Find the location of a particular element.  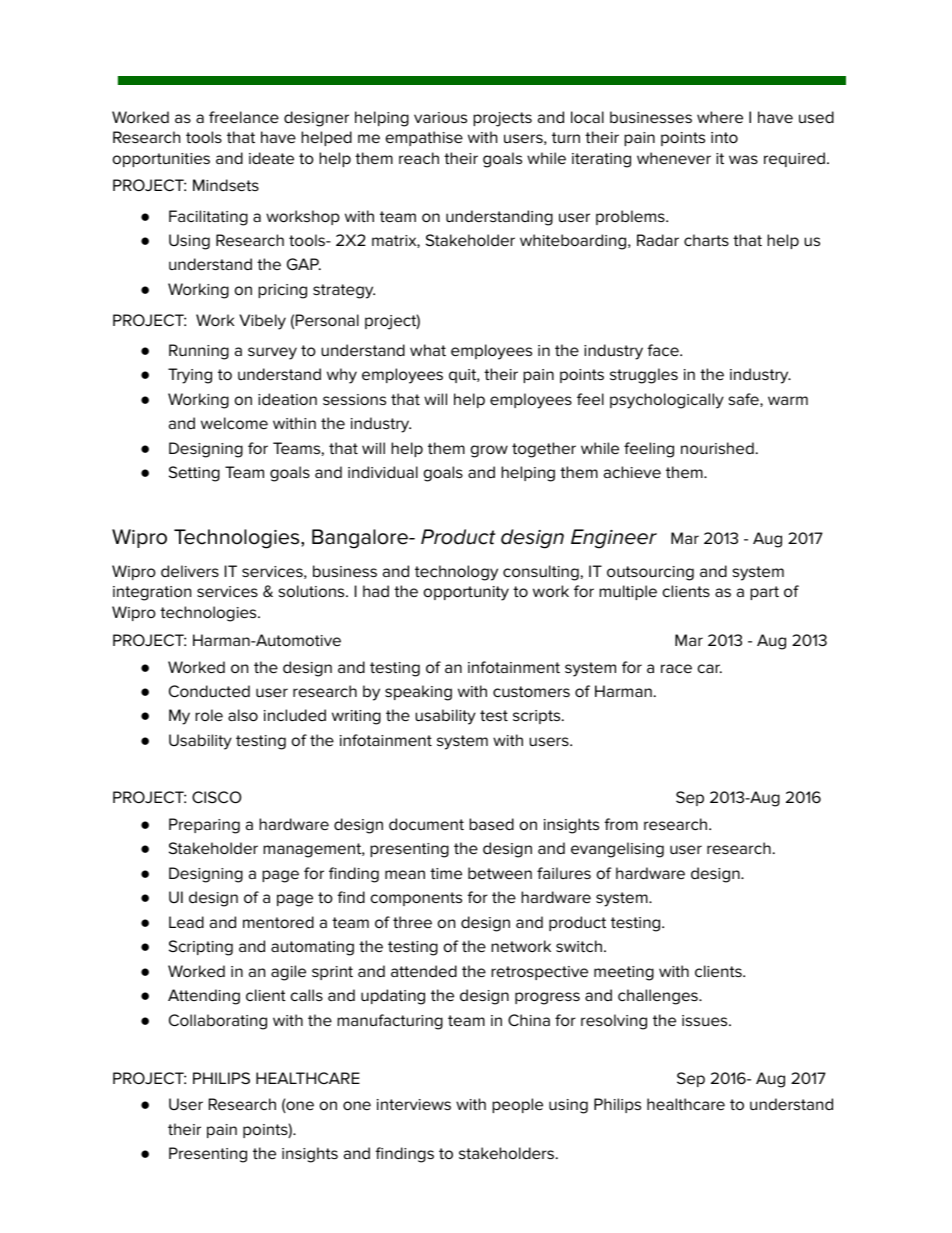

delivers is located at coordinates (190, 571).
